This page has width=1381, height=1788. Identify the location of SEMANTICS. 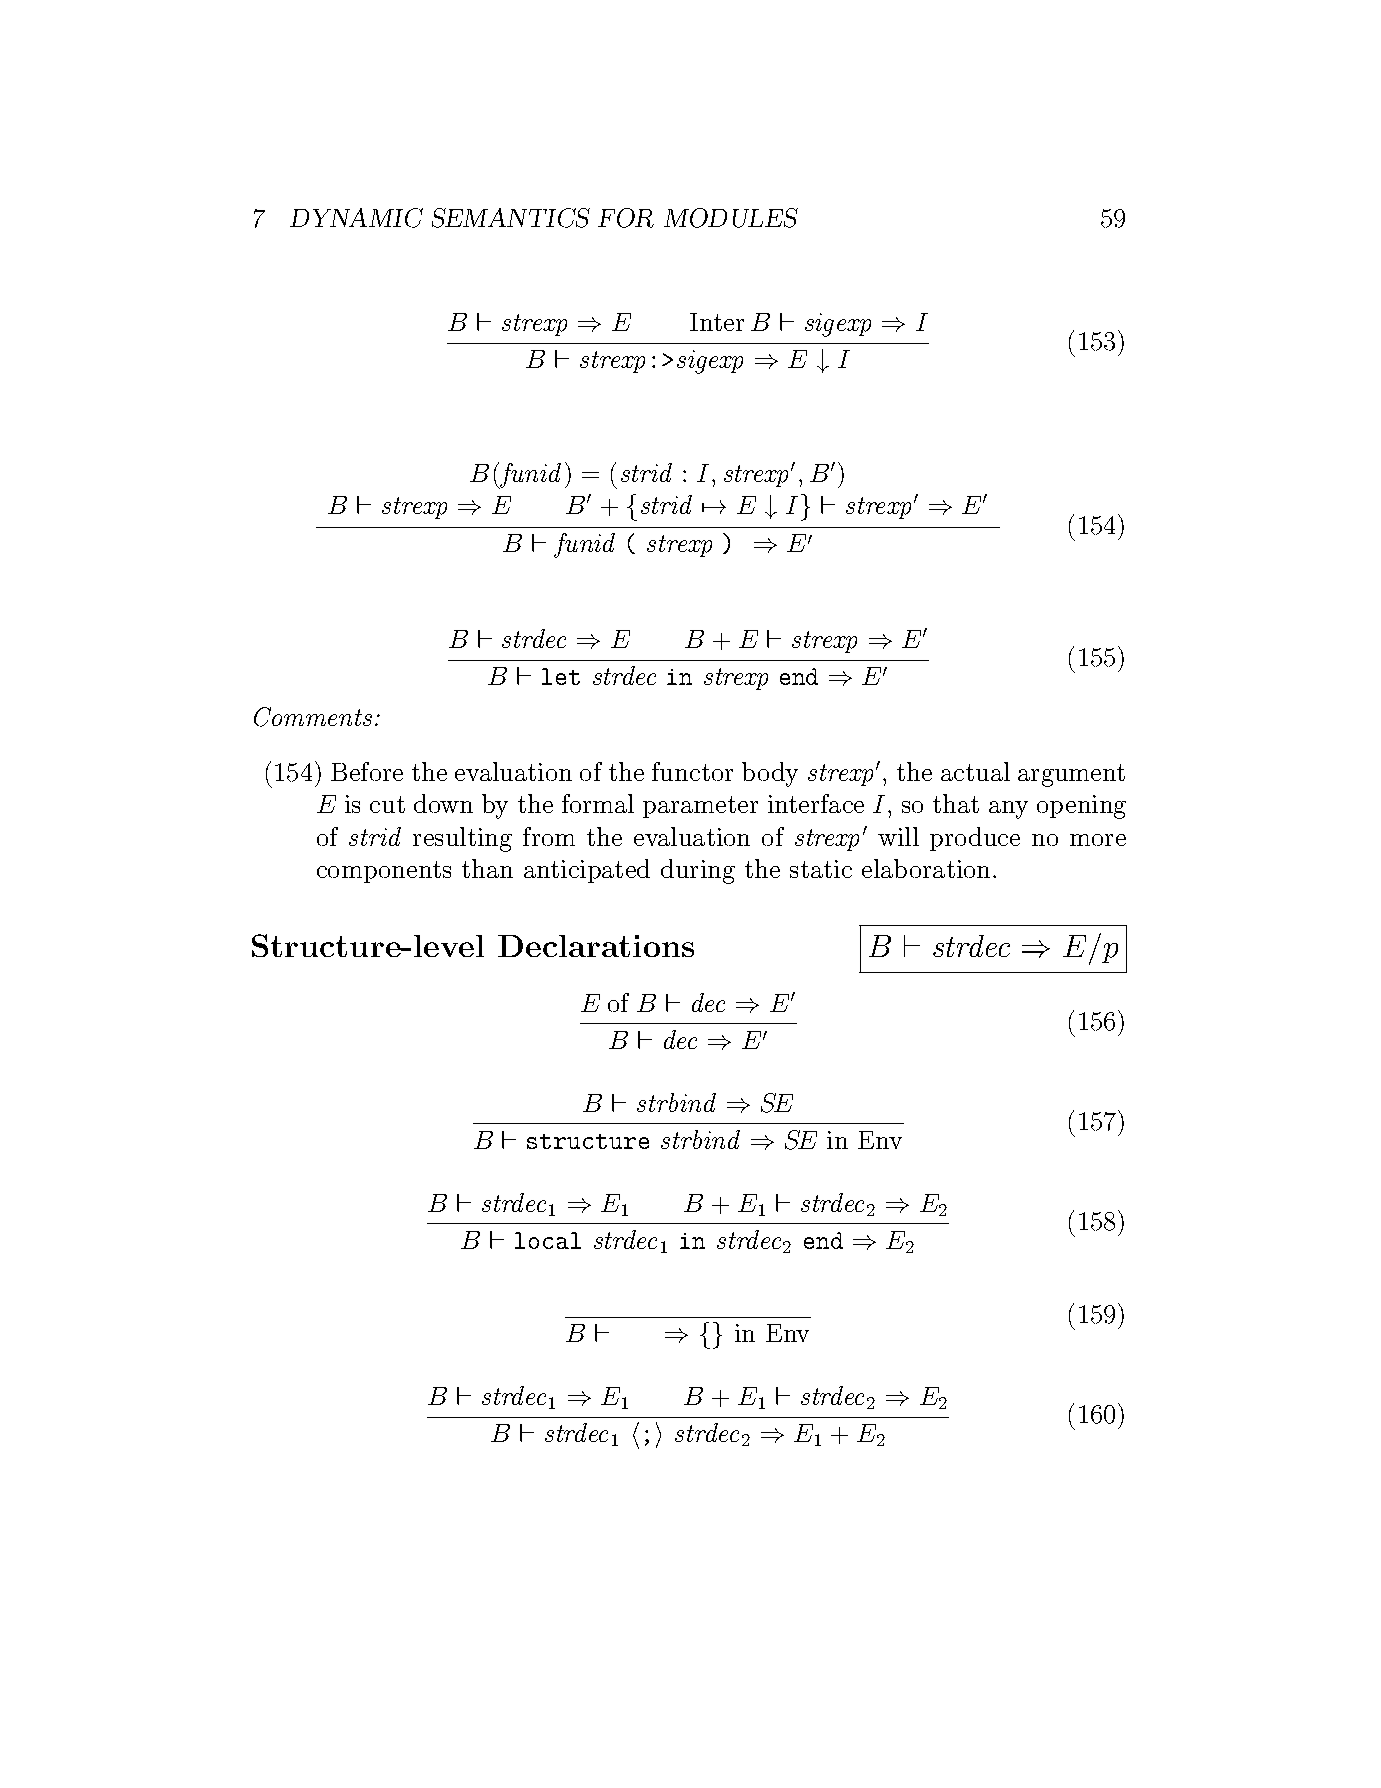
(511, 218).
